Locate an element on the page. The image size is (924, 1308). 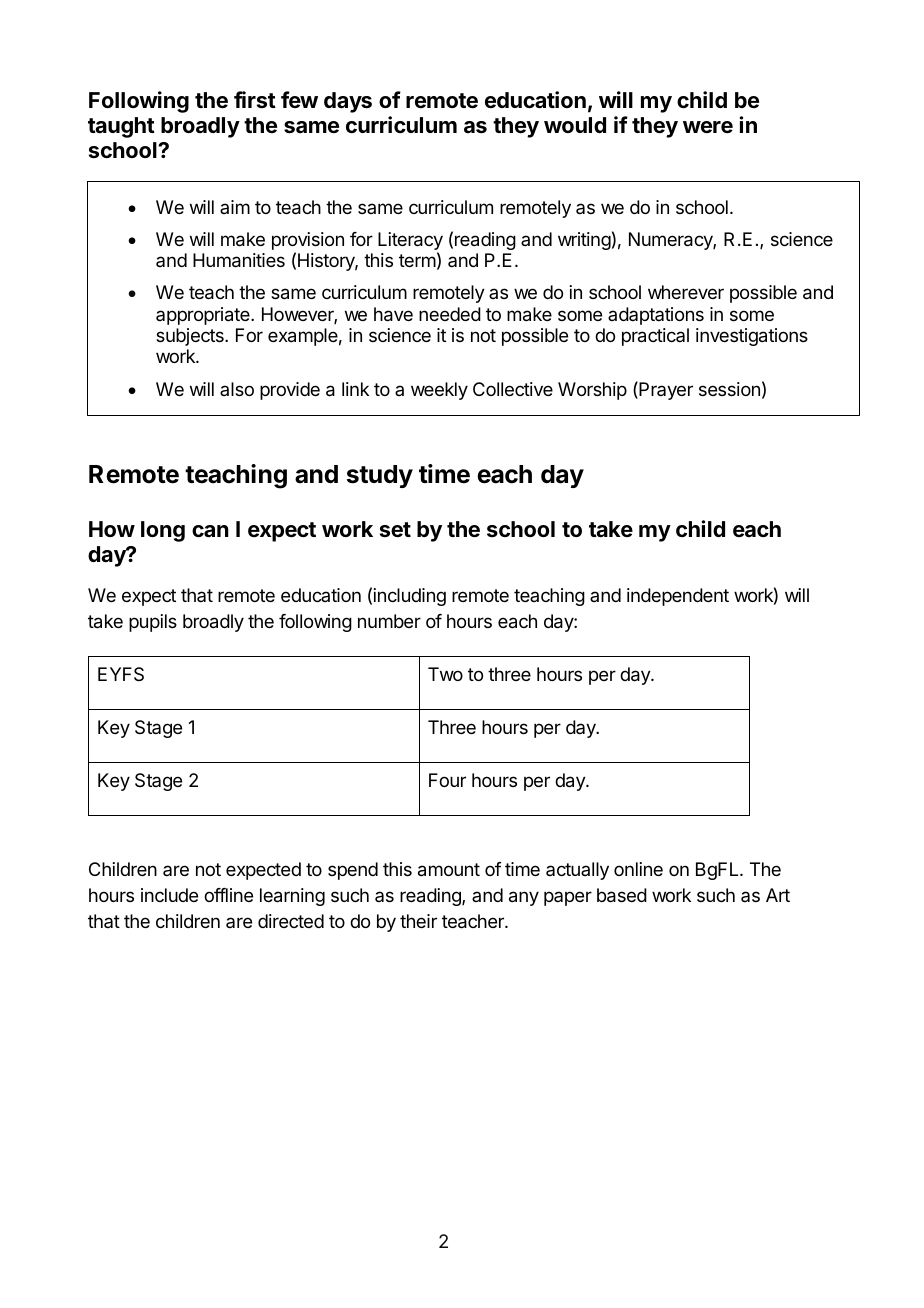
appropriate is located at coordinates (204, 316).
